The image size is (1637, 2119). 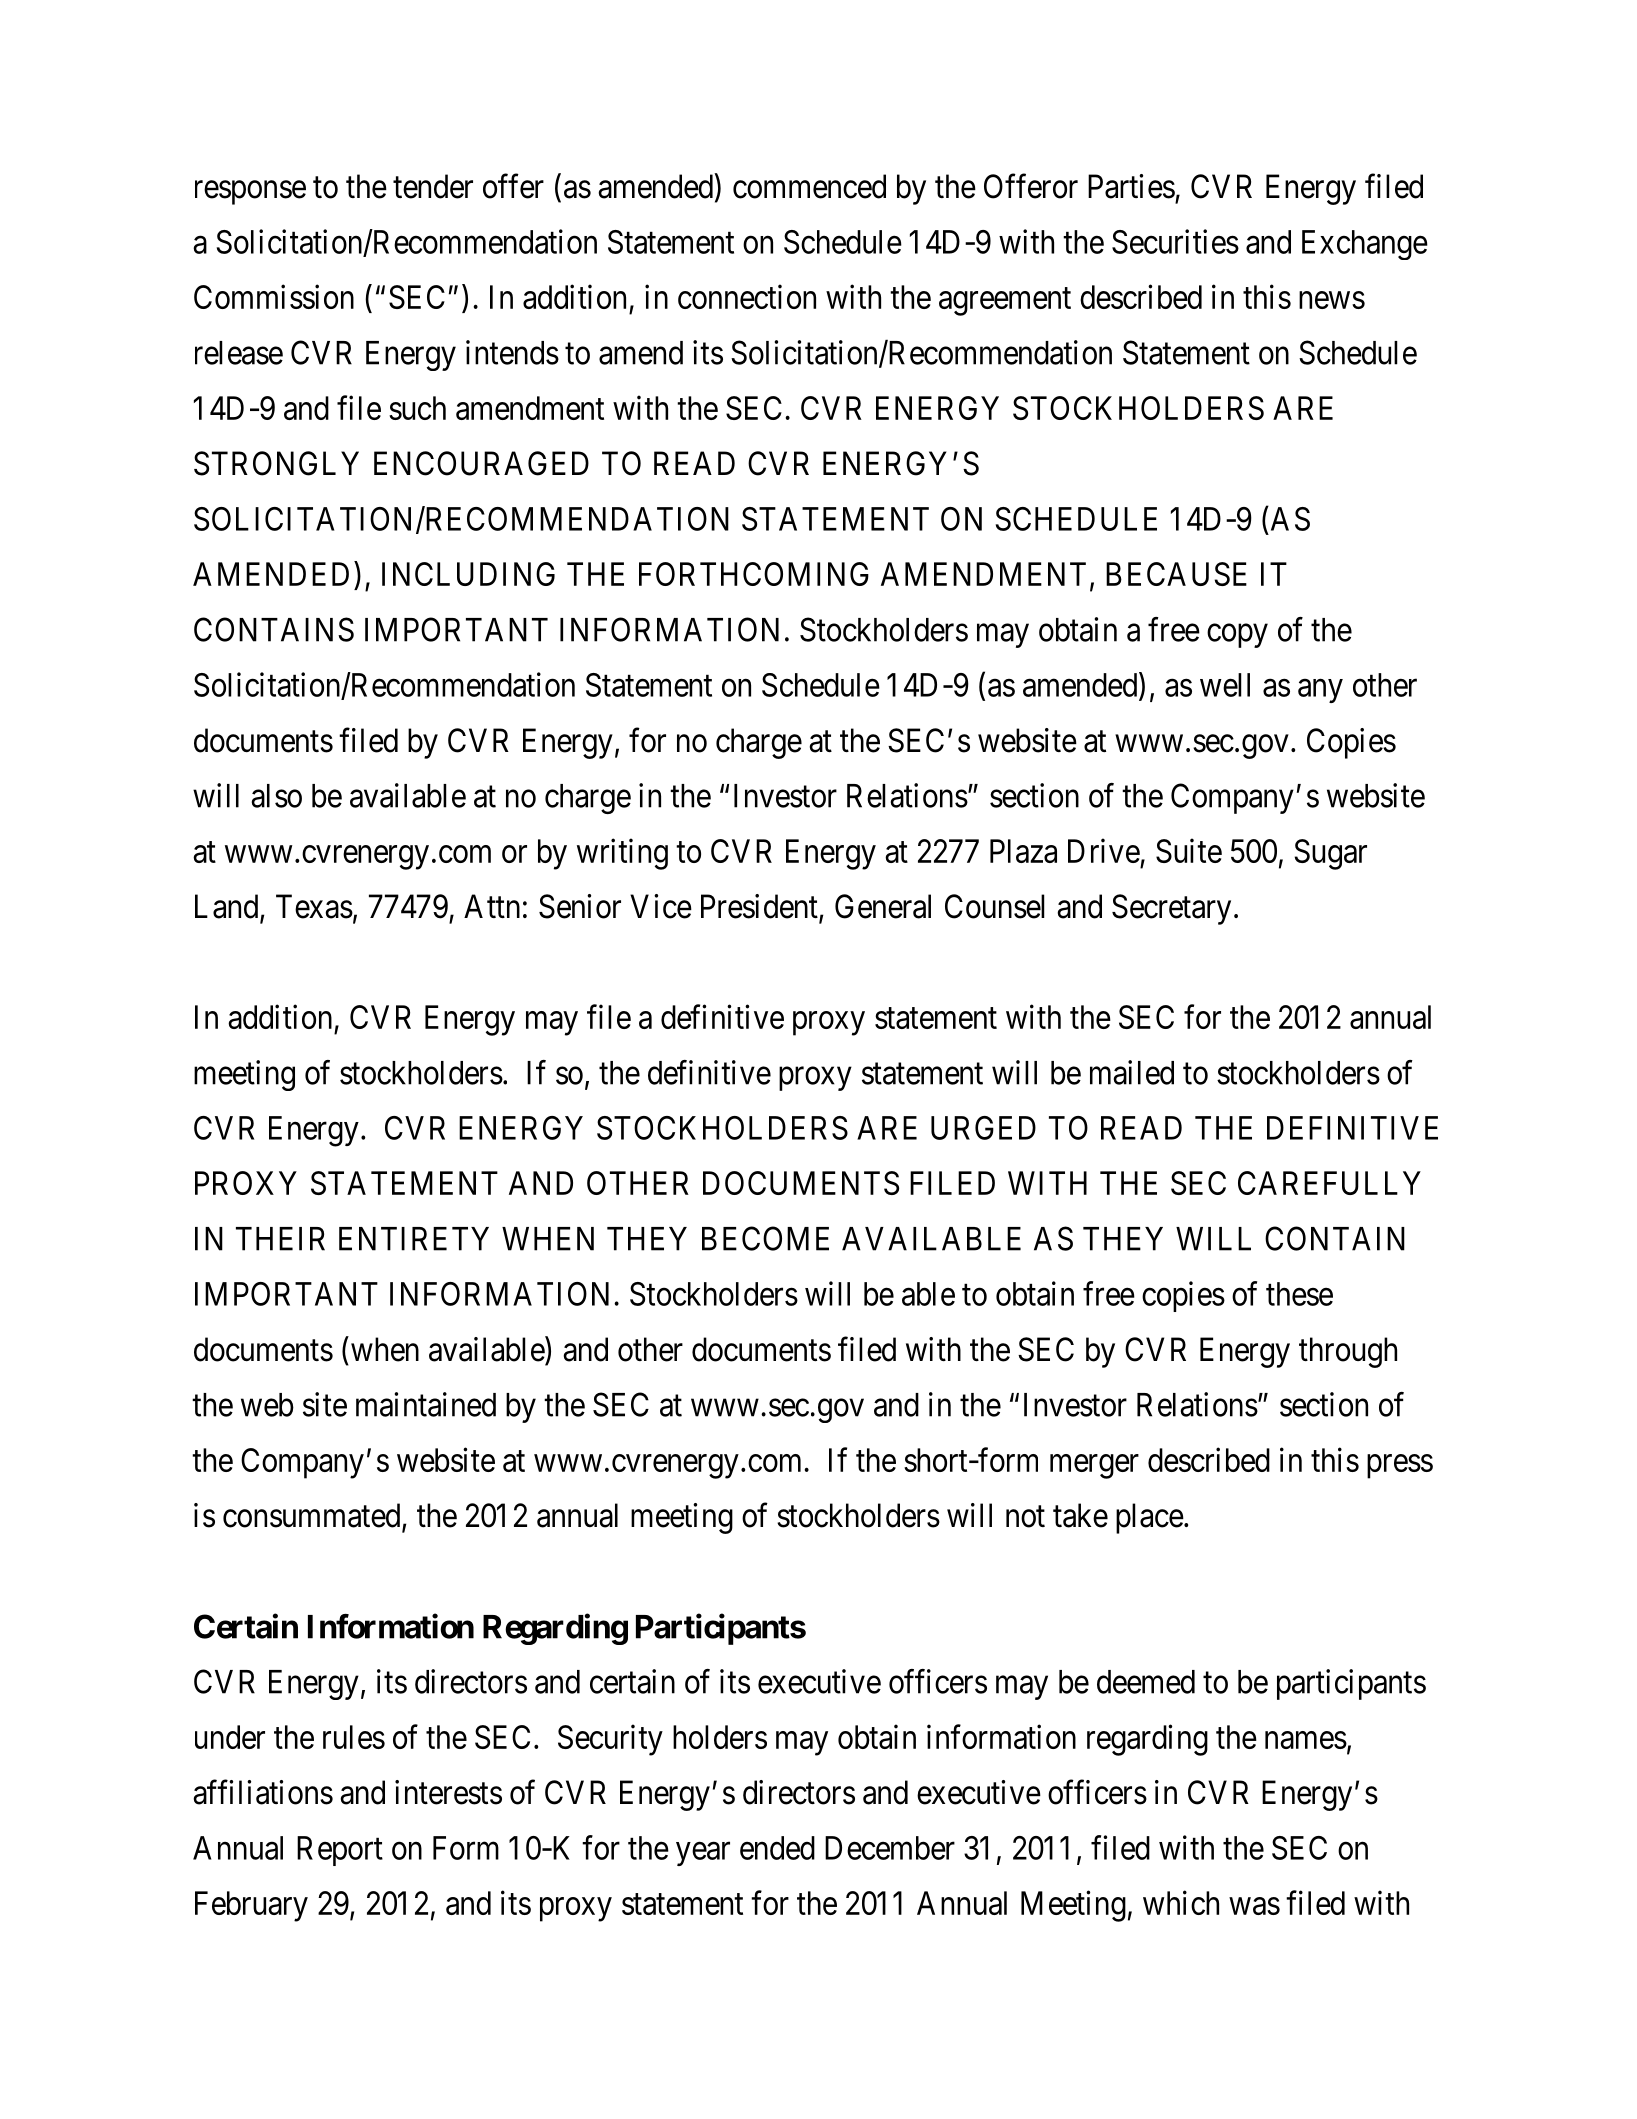 What do you see at coordinates (1189, 850) in the screenshot?
I see `Suite` at bounding box center [1189, 850].
